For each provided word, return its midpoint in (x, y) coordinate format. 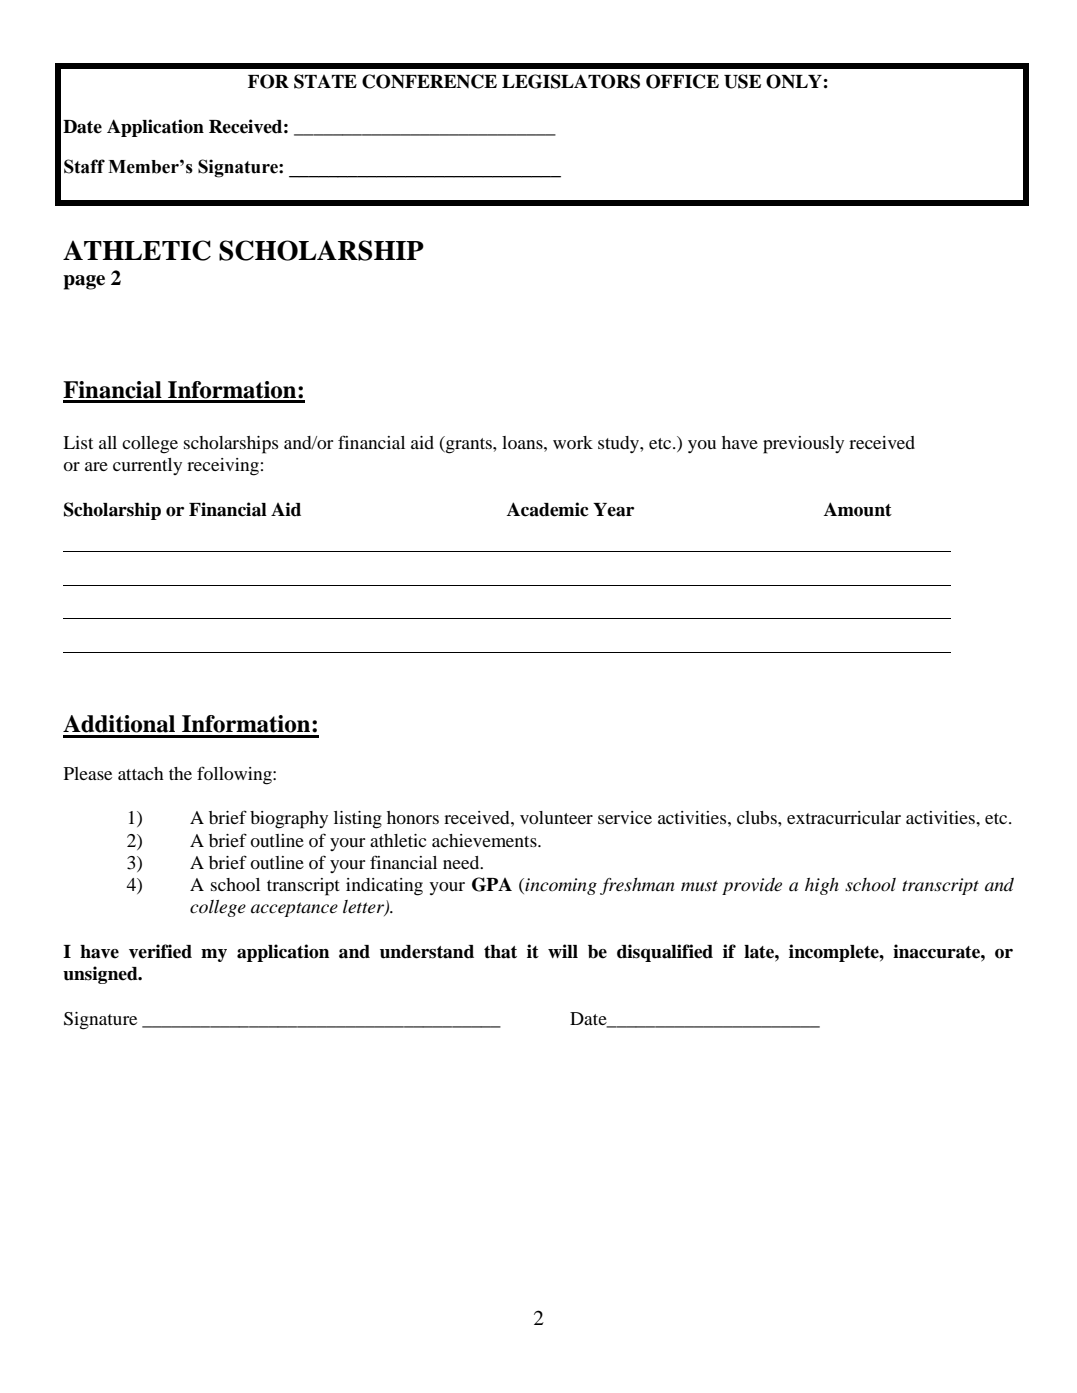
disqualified (665, 953)
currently (147, 466)
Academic (548, 509)
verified (160, 951)
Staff (84, 166)
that (500, 952)
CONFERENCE (429, 81)
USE (742, 81)
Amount (858, 509)
